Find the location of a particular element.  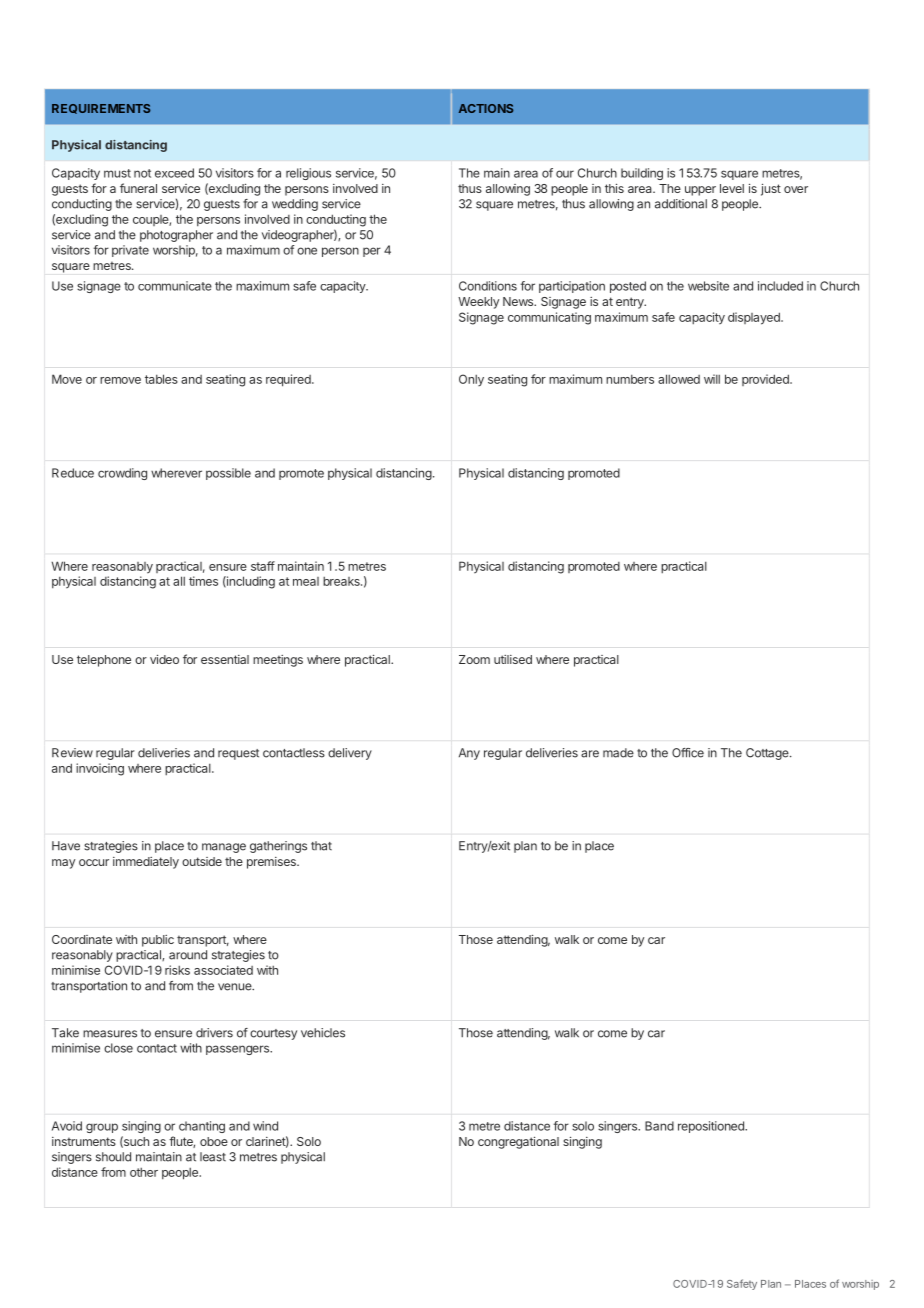

not is located at coordinates (142, 173).
